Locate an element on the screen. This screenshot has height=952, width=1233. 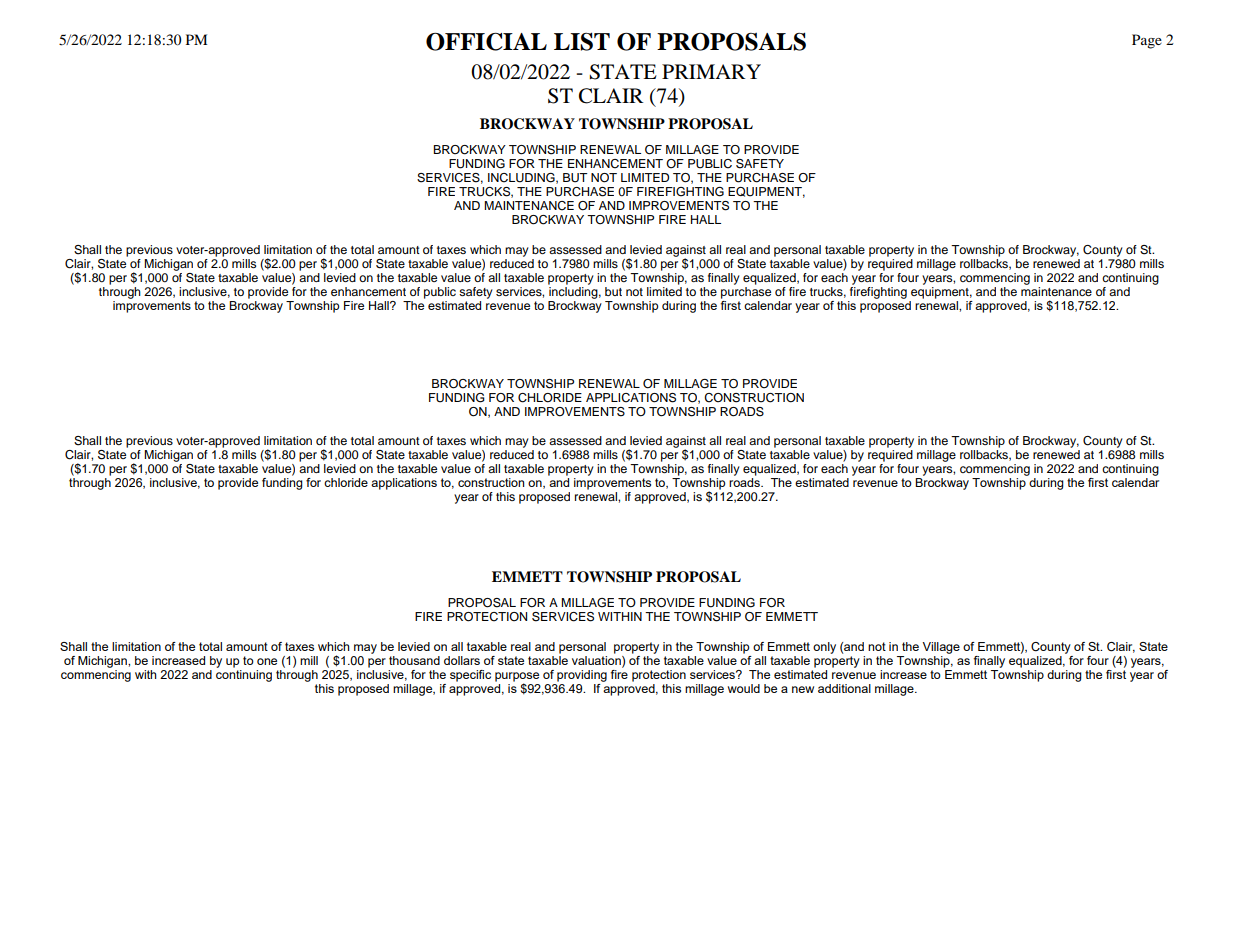
additional is located at coordinates (844, 688).
